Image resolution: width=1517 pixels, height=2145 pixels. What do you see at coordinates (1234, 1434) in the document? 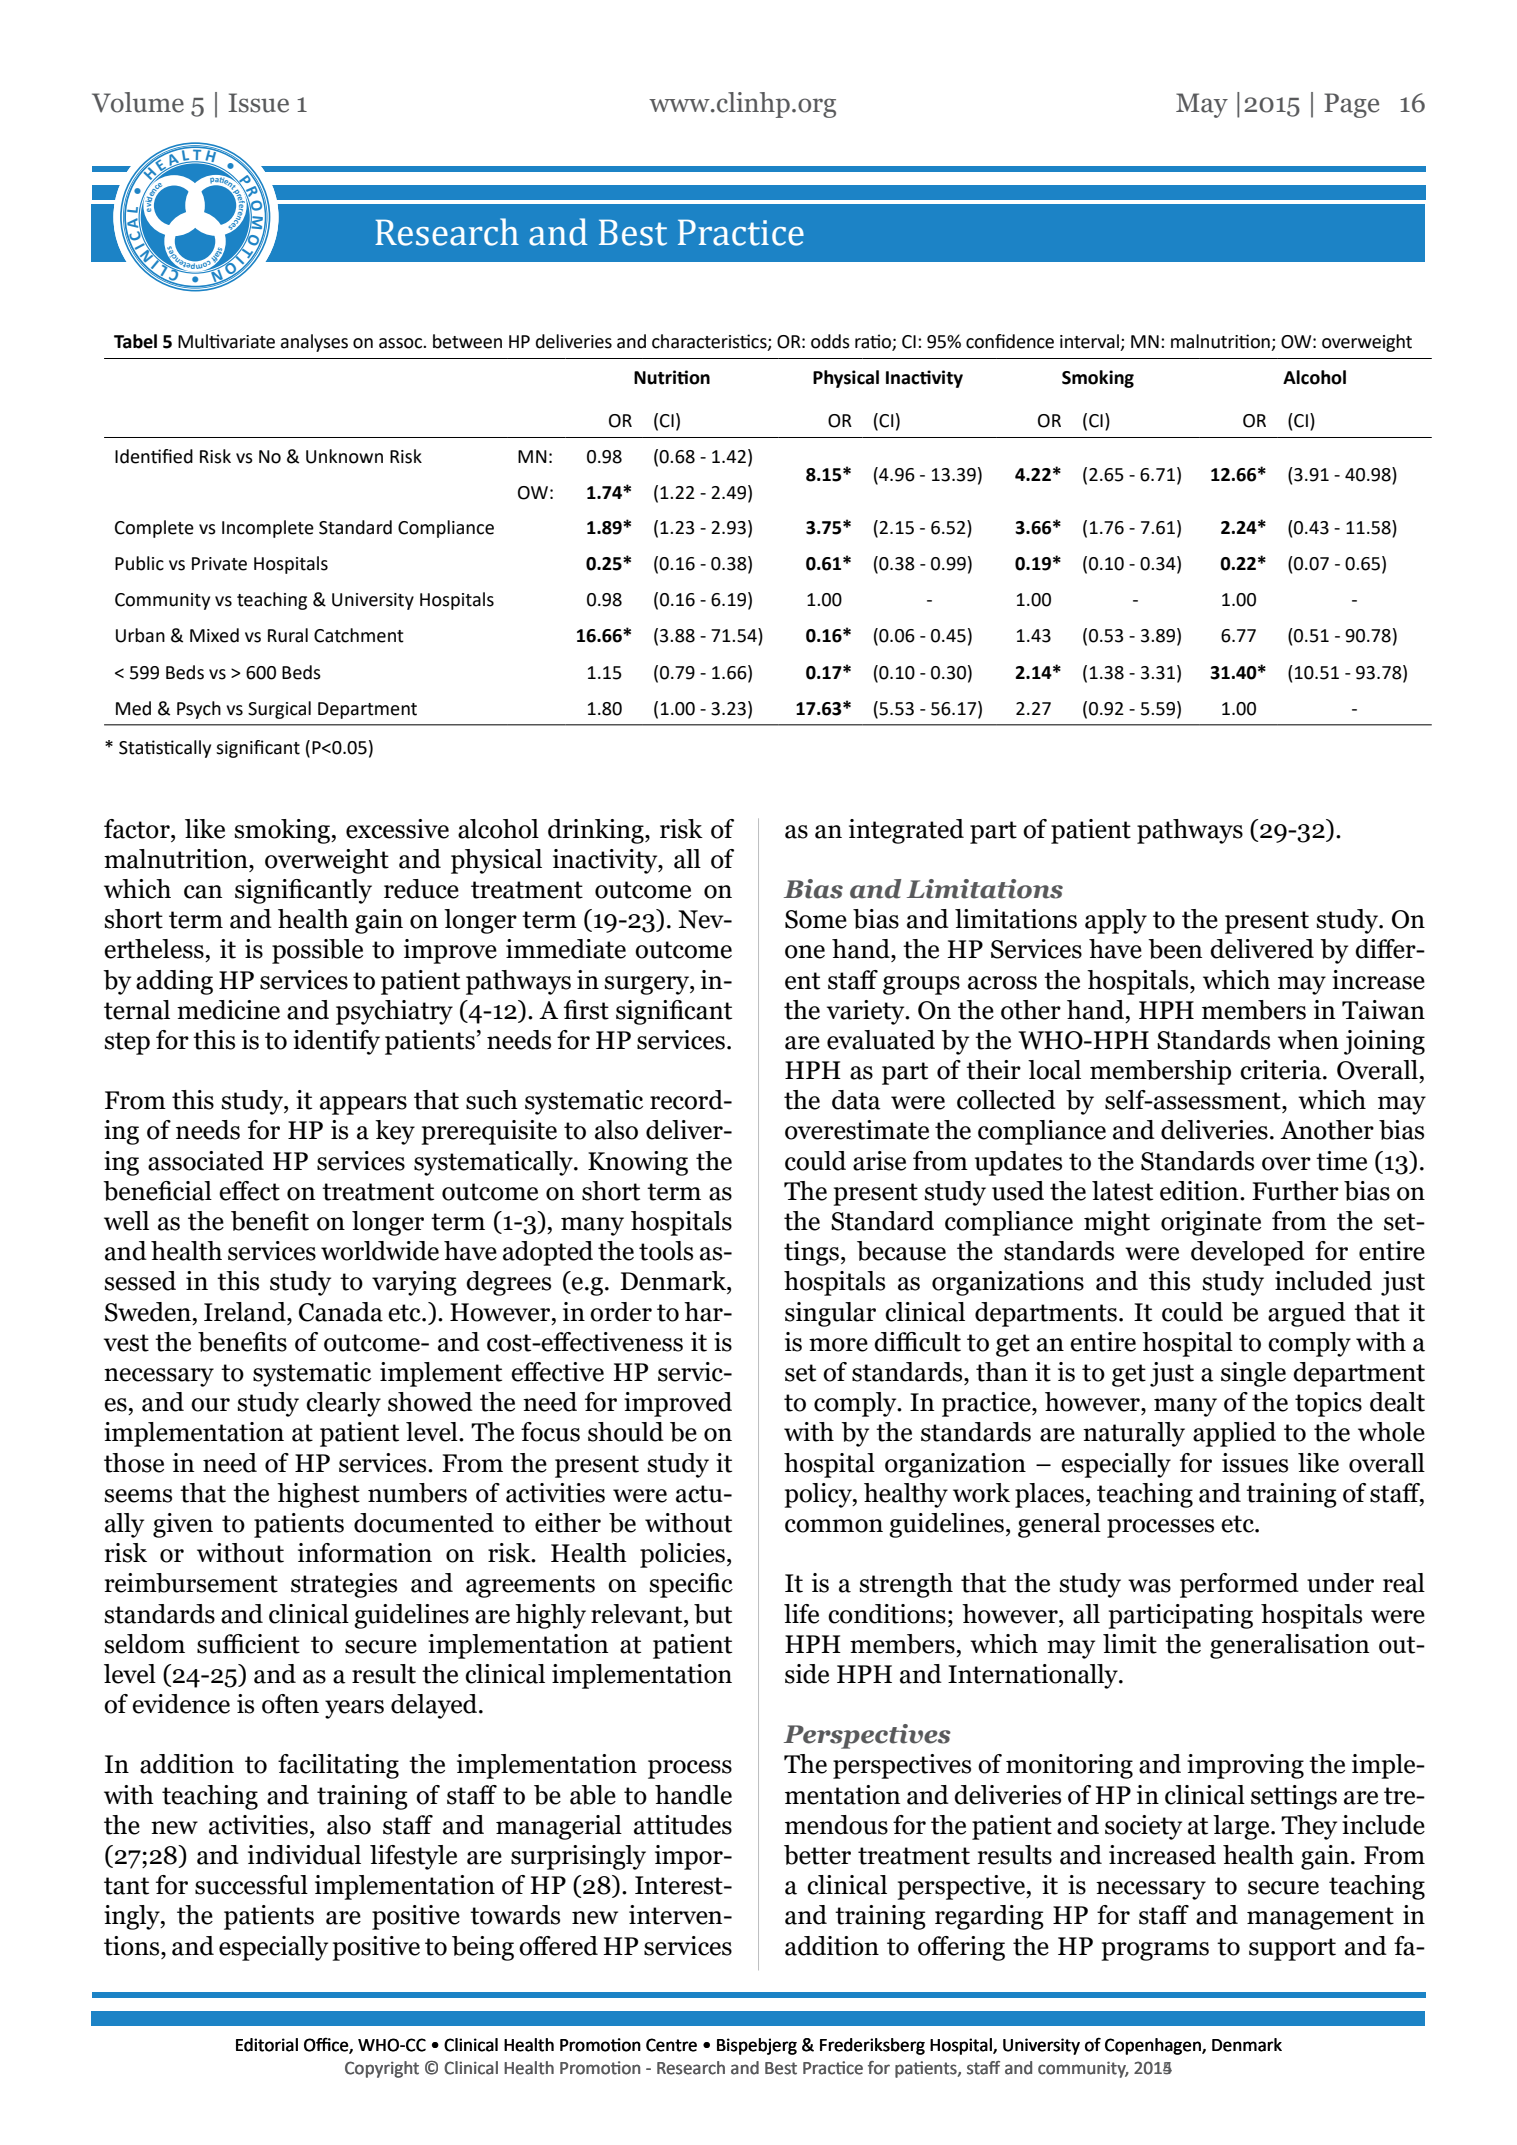
I see `applied` at bounding box center [1234, 1434].
